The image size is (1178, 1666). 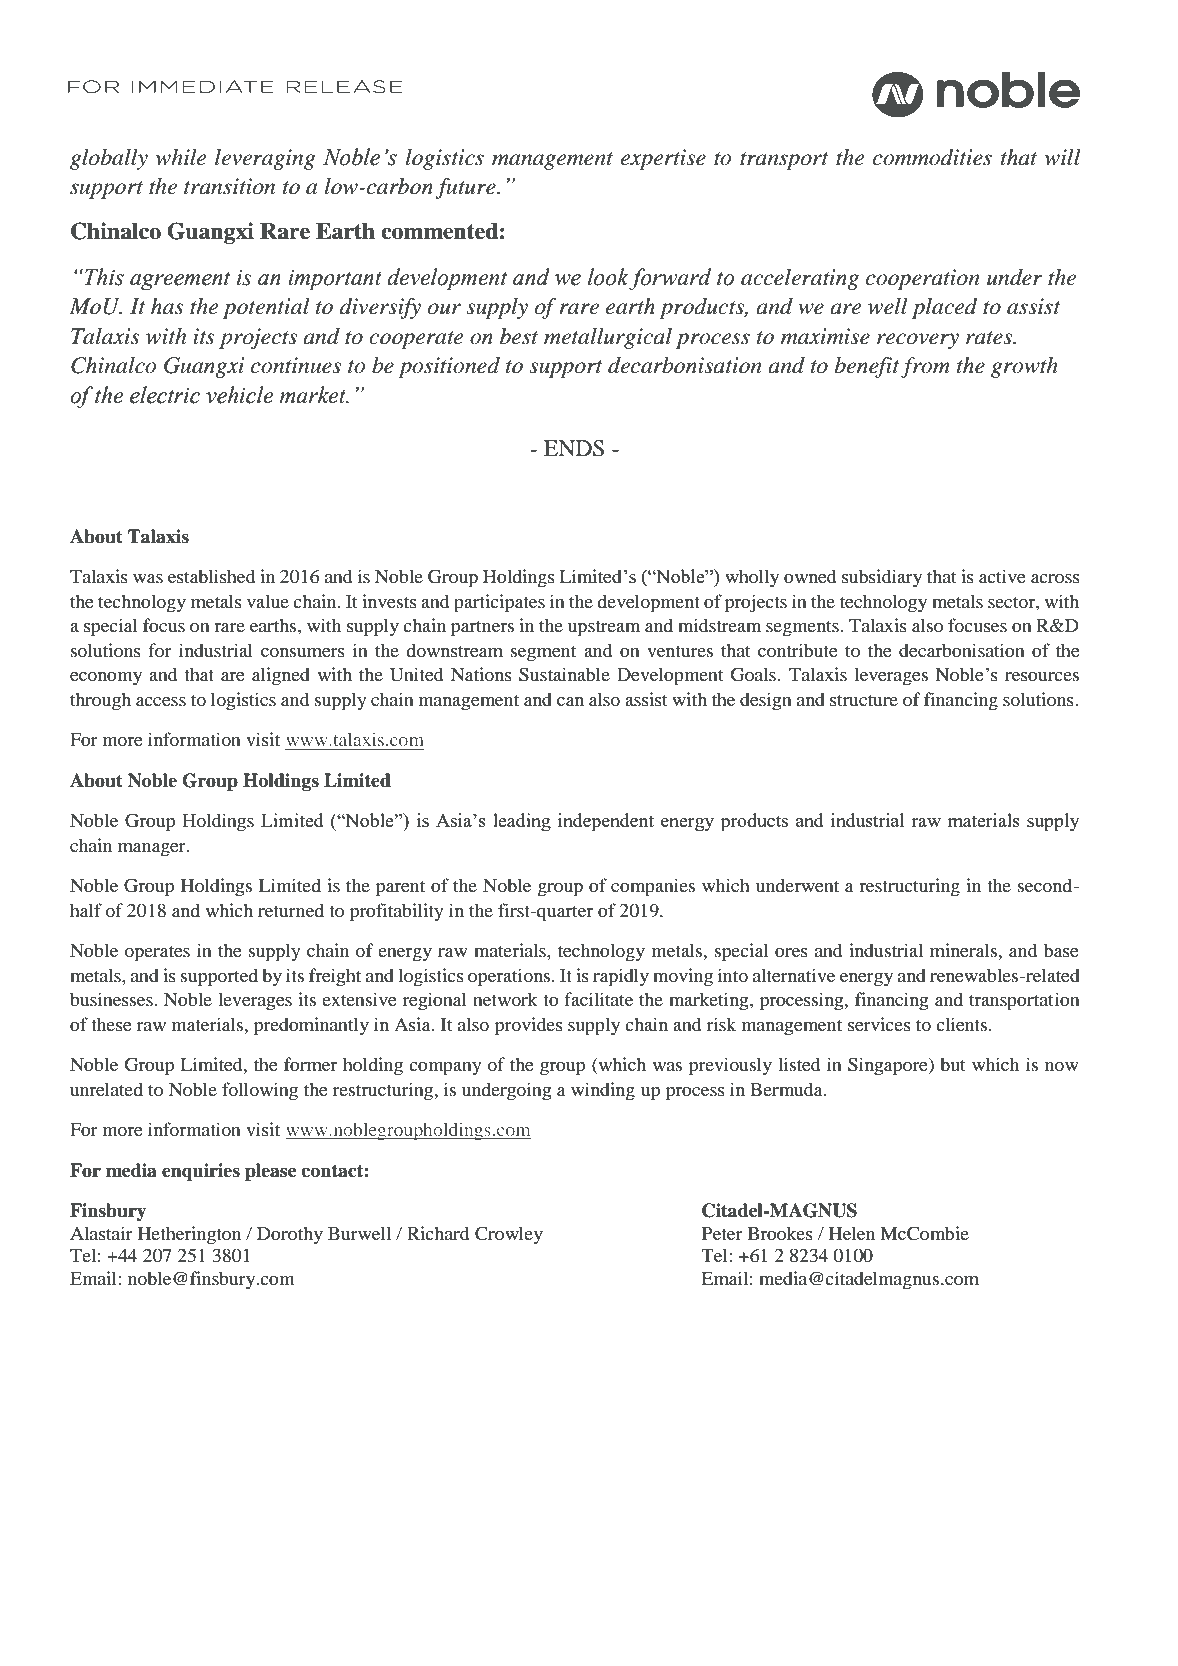 What do you see at coordinates (229, 186) in the document?
I see `transition` at bounding box center [229, 186].
